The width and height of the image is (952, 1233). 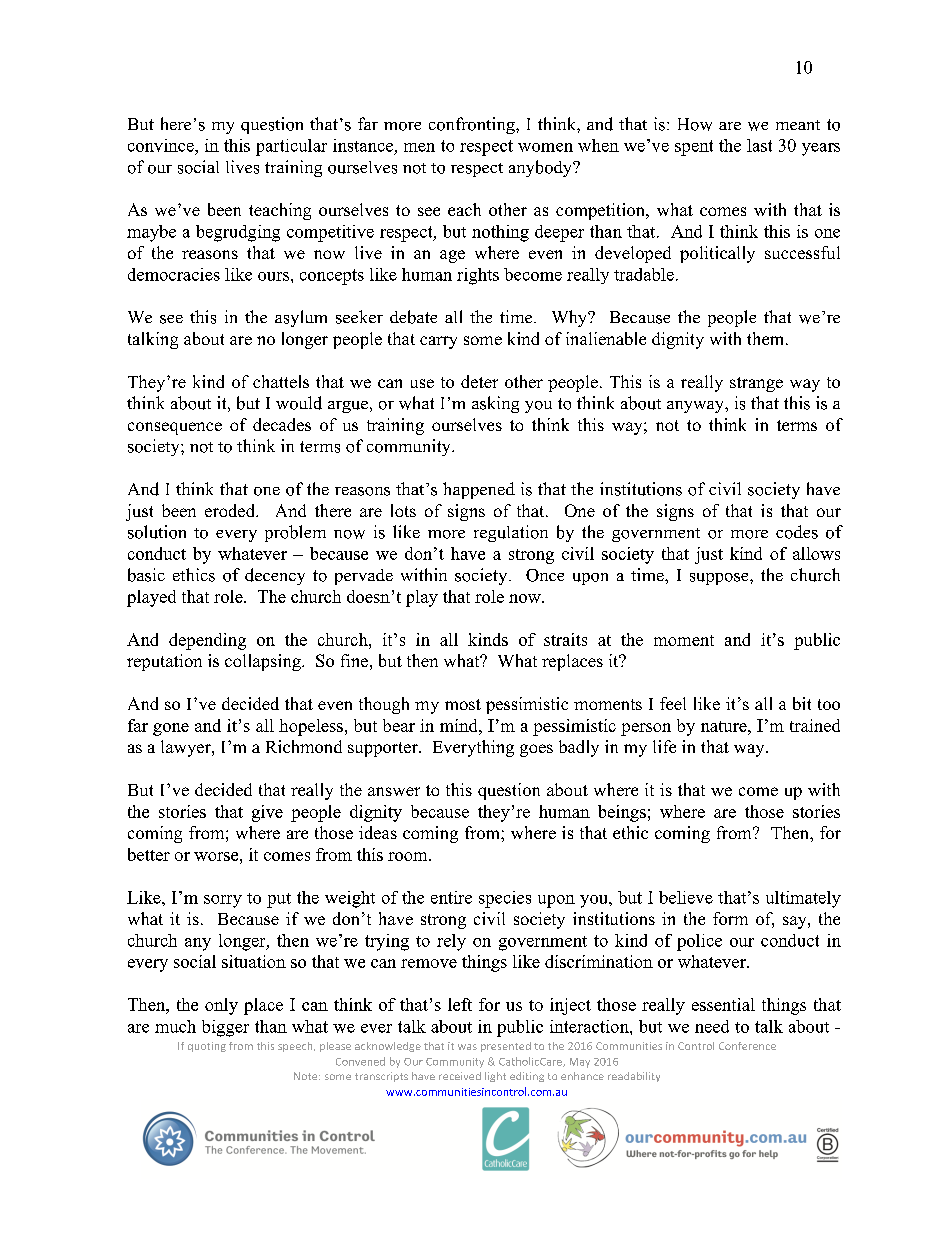 What do you see at coordinates (720, 579) in the image?
I see `suppose` at bounding box center [720, 579].
